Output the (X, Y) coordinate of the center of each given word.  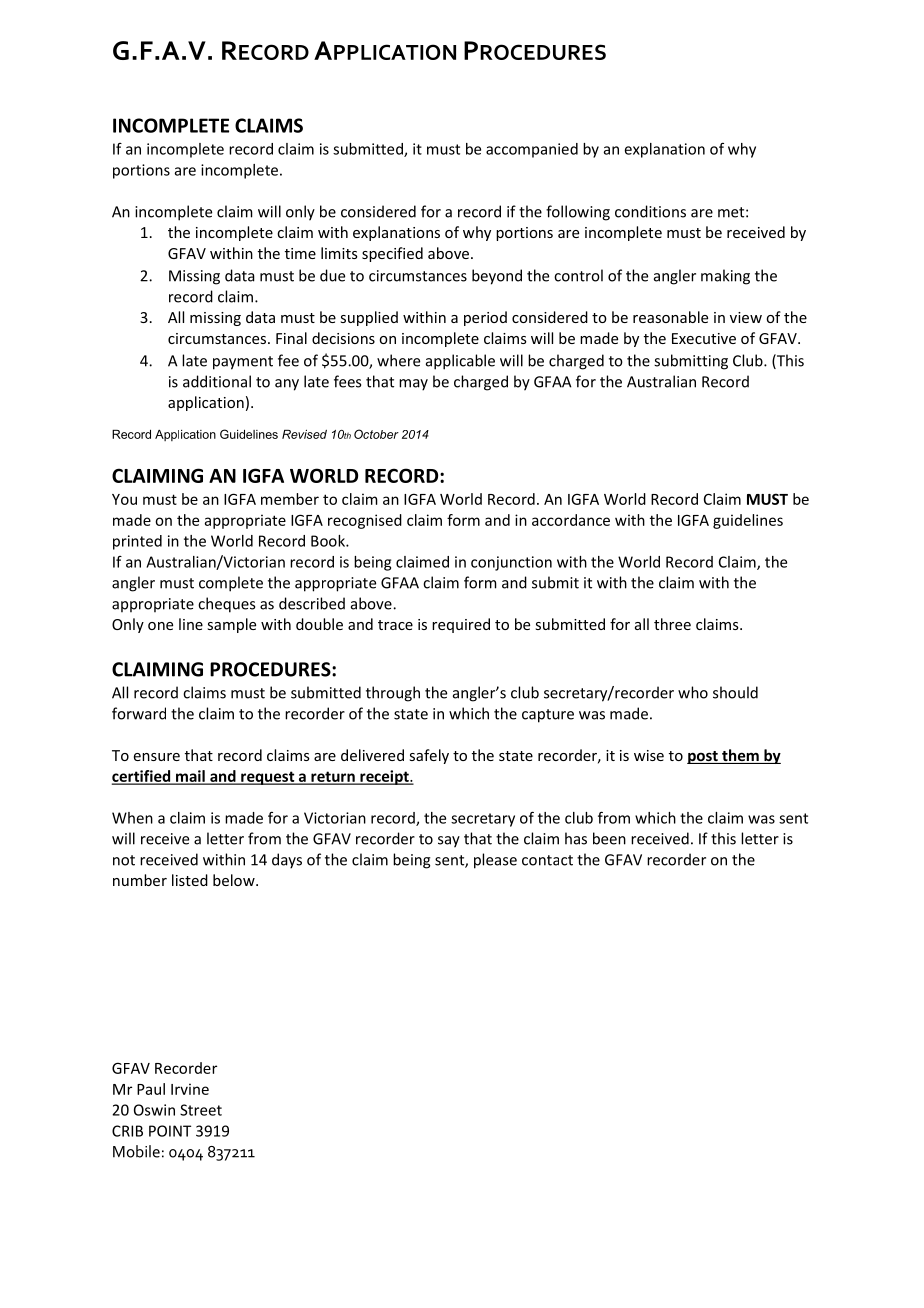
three (672, 624)
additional (217, 381)
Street (201, 1110)
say (449, 842)
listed (190, 880)
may (413, 385)
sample (231, 625)
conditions (650, 211)
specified (392, 254)
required (461, 625)
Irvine (190, 1089)
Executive (704, 338)
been (609, 838)
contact (547, 860)
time (300, 253)
